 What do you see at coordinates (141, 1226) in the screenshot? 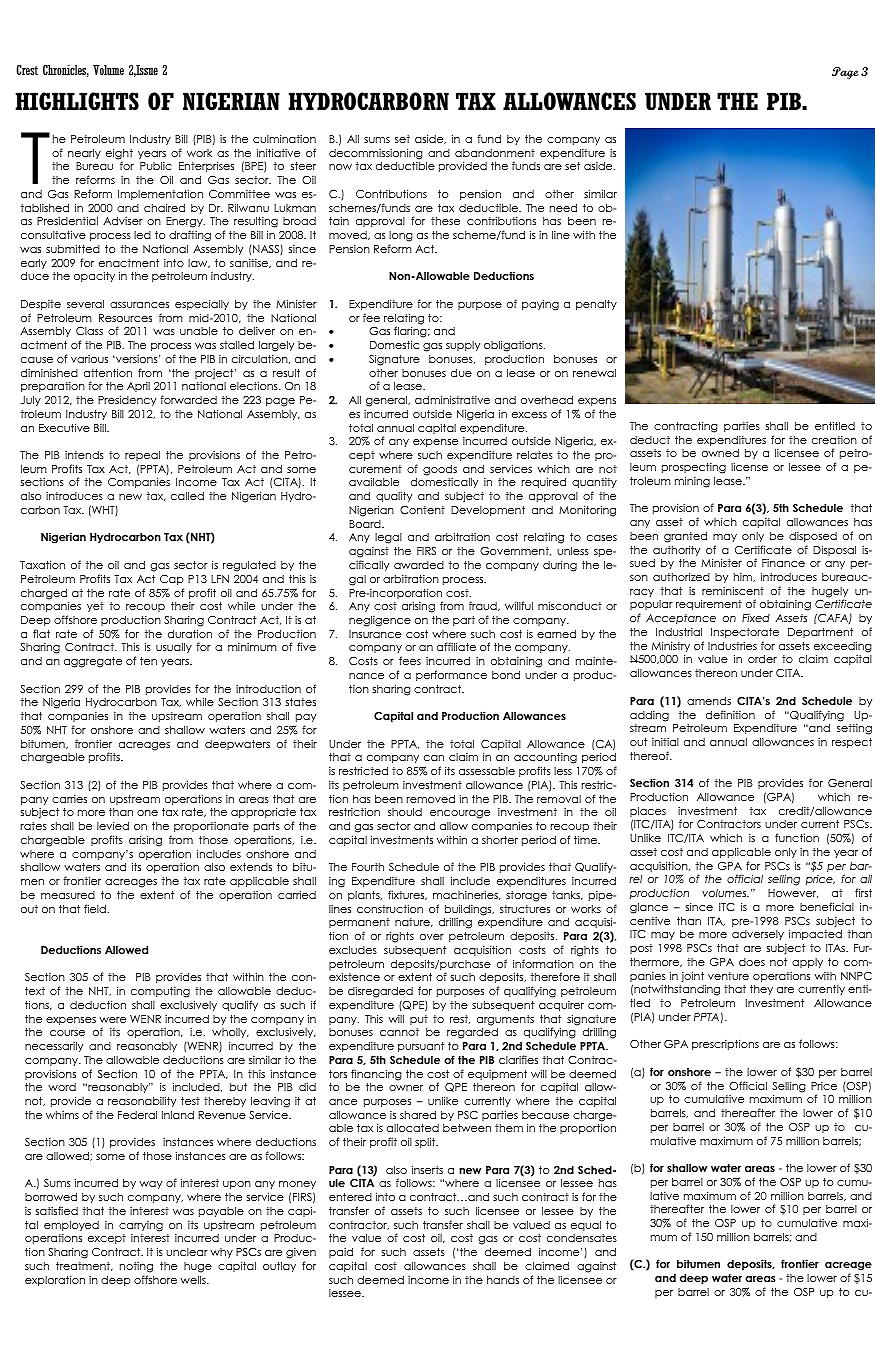
I see `carrying` at bounding box center [141, 1226].
